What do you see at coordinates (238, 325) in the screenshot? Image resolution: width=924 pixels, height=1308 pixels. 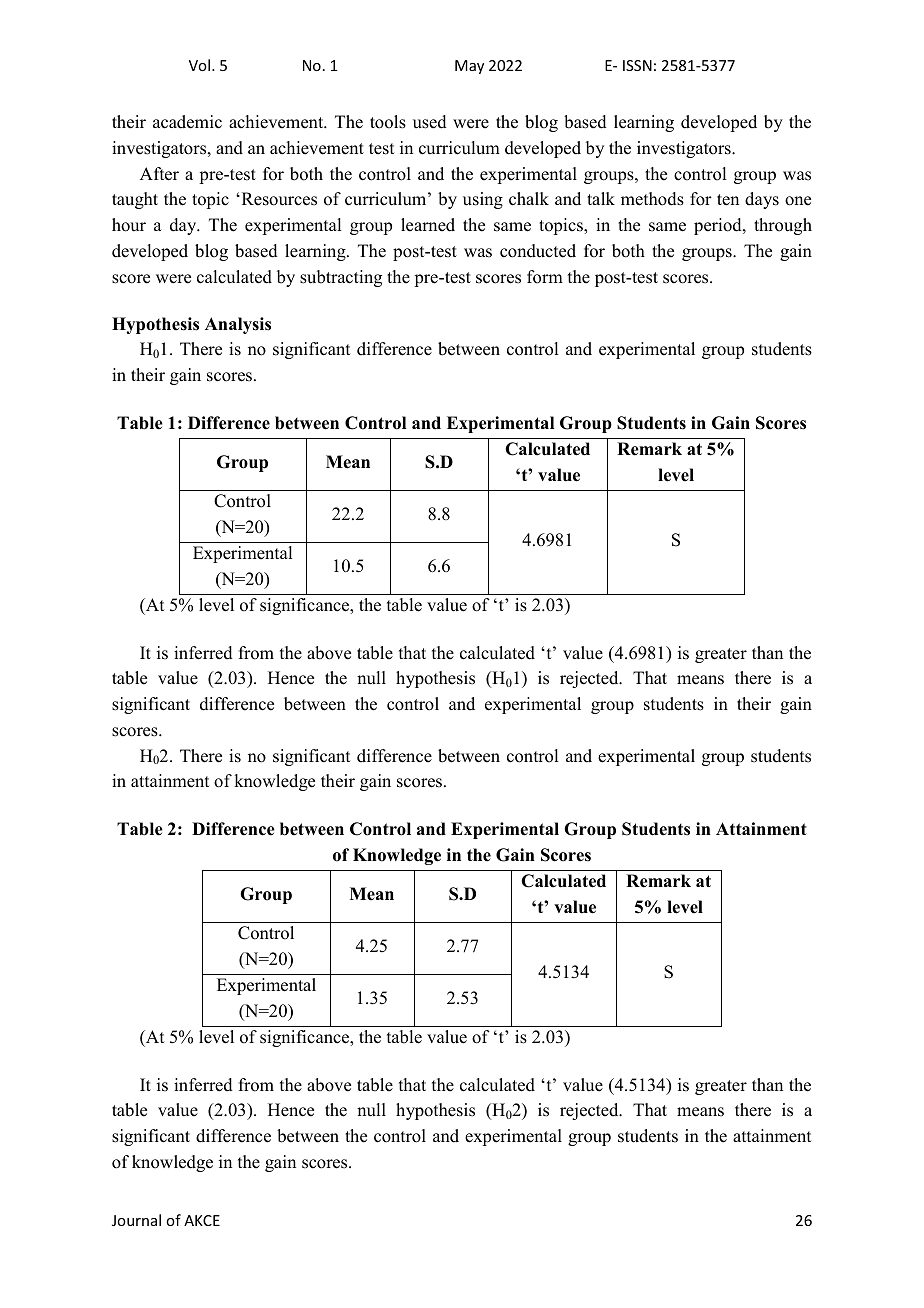 I see `Analysis` at bounding box center [238, 325].
